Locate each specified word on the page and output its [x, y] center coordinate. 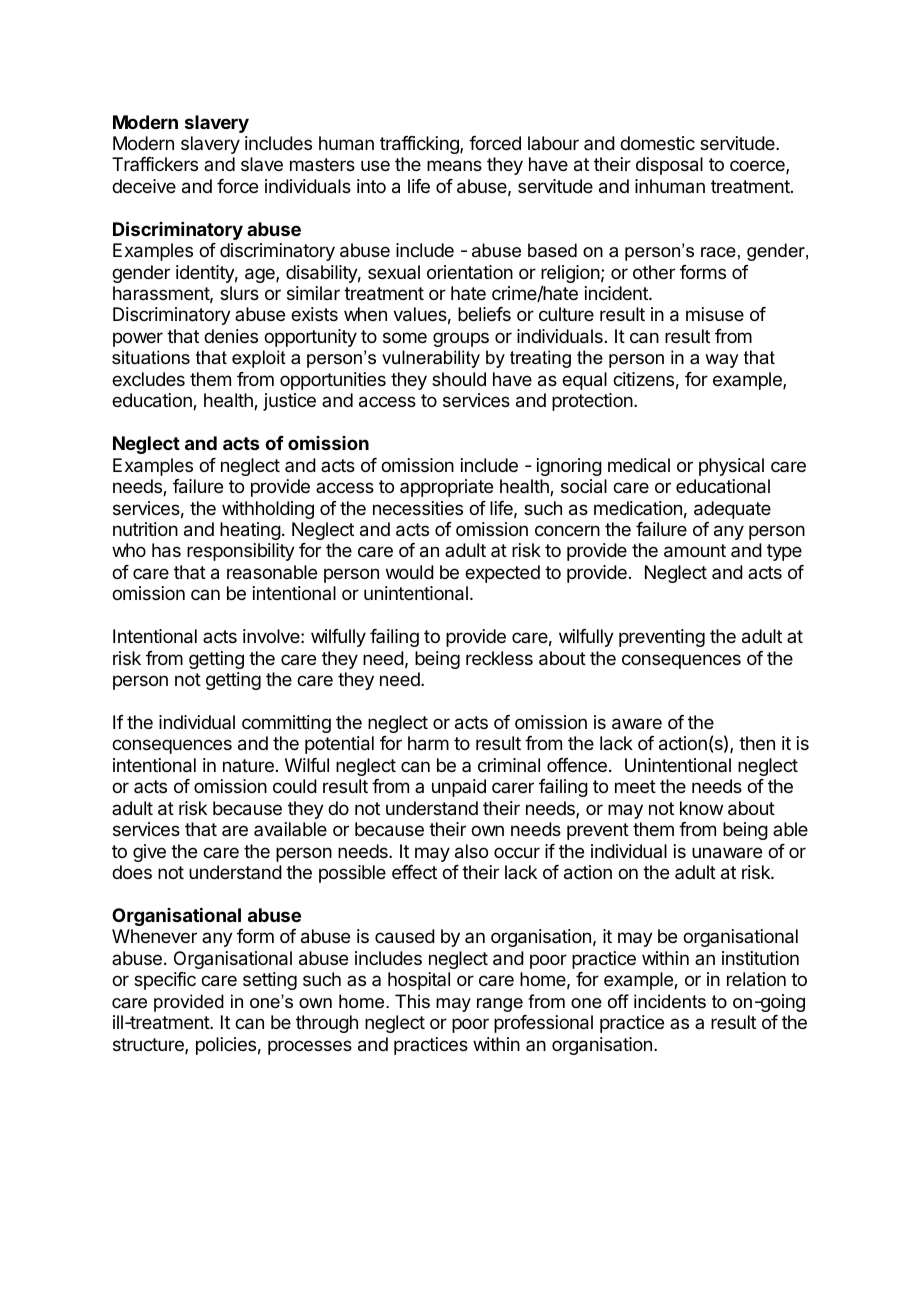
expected [502, 574]
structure [149, 1046]
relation [756, 979]
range [500, 1005]
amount [695, 551]
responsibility [241, 552]
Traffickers [155, 164]
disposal [669, 166]
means [454, 166]
